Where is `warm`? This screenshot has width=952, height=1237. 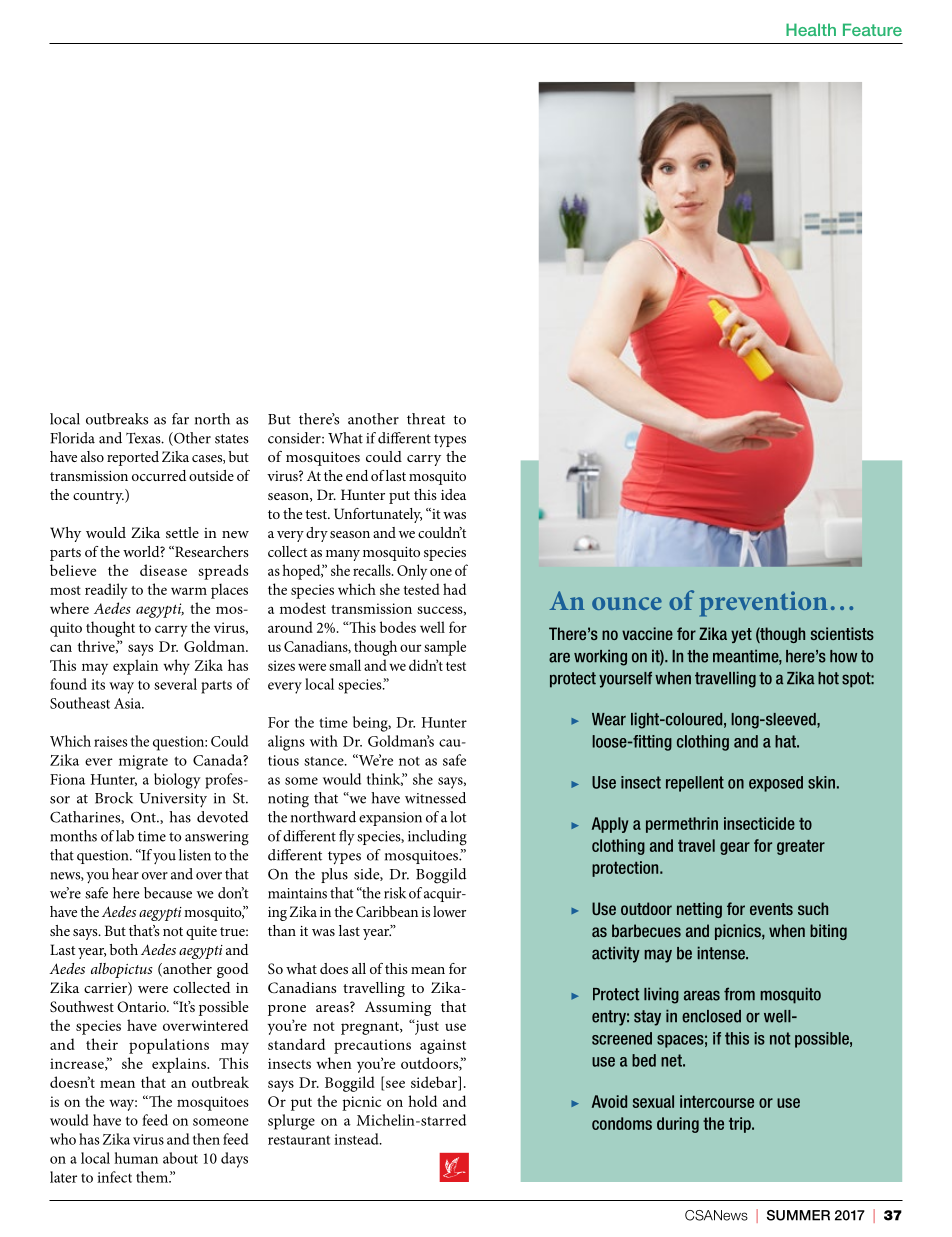 warm is located at coordinates (189, 591).
